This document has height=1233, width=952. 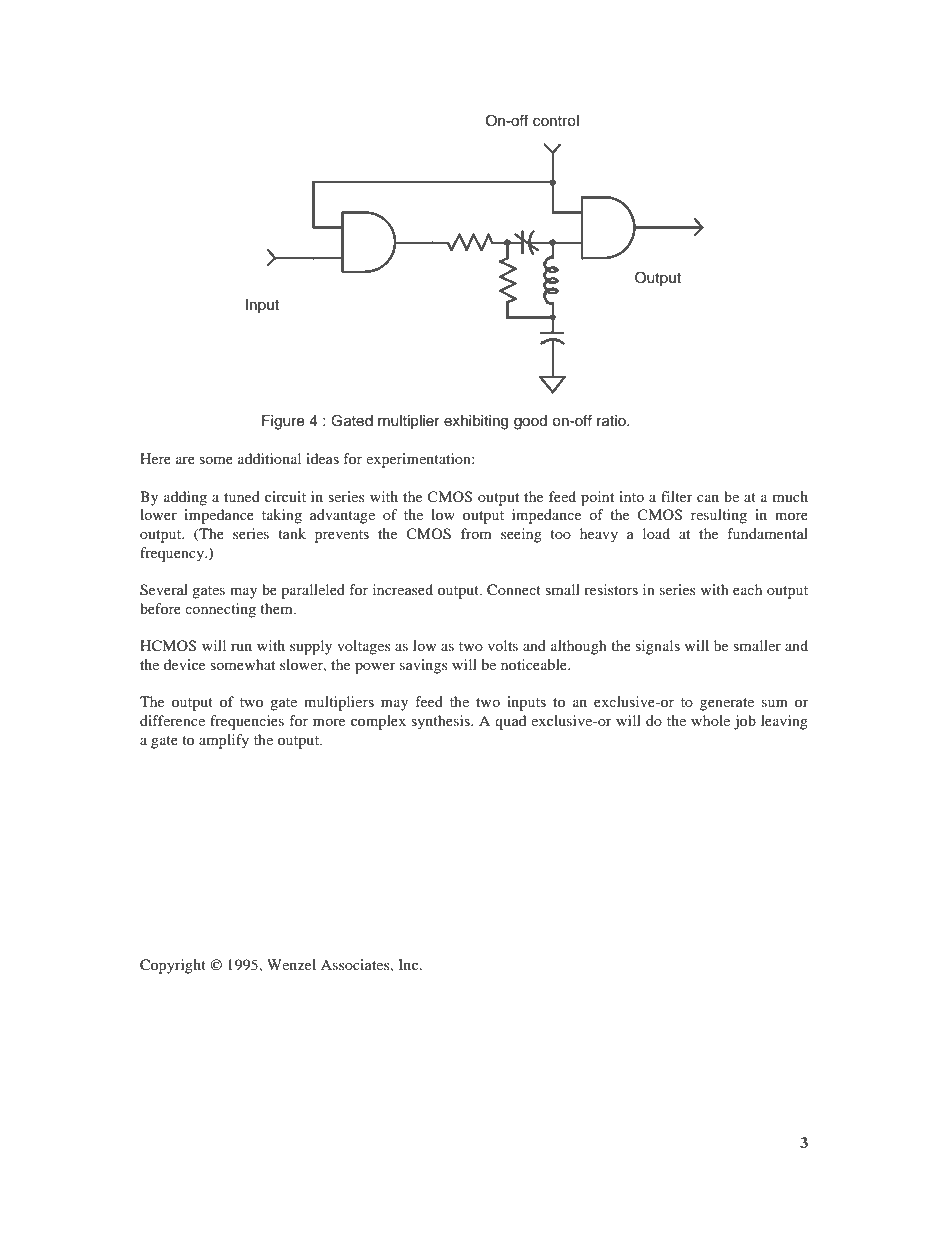 What do you see at coordinates (173, 966) in the document?
I see `Copyright` at bounding box center [173, 966].
